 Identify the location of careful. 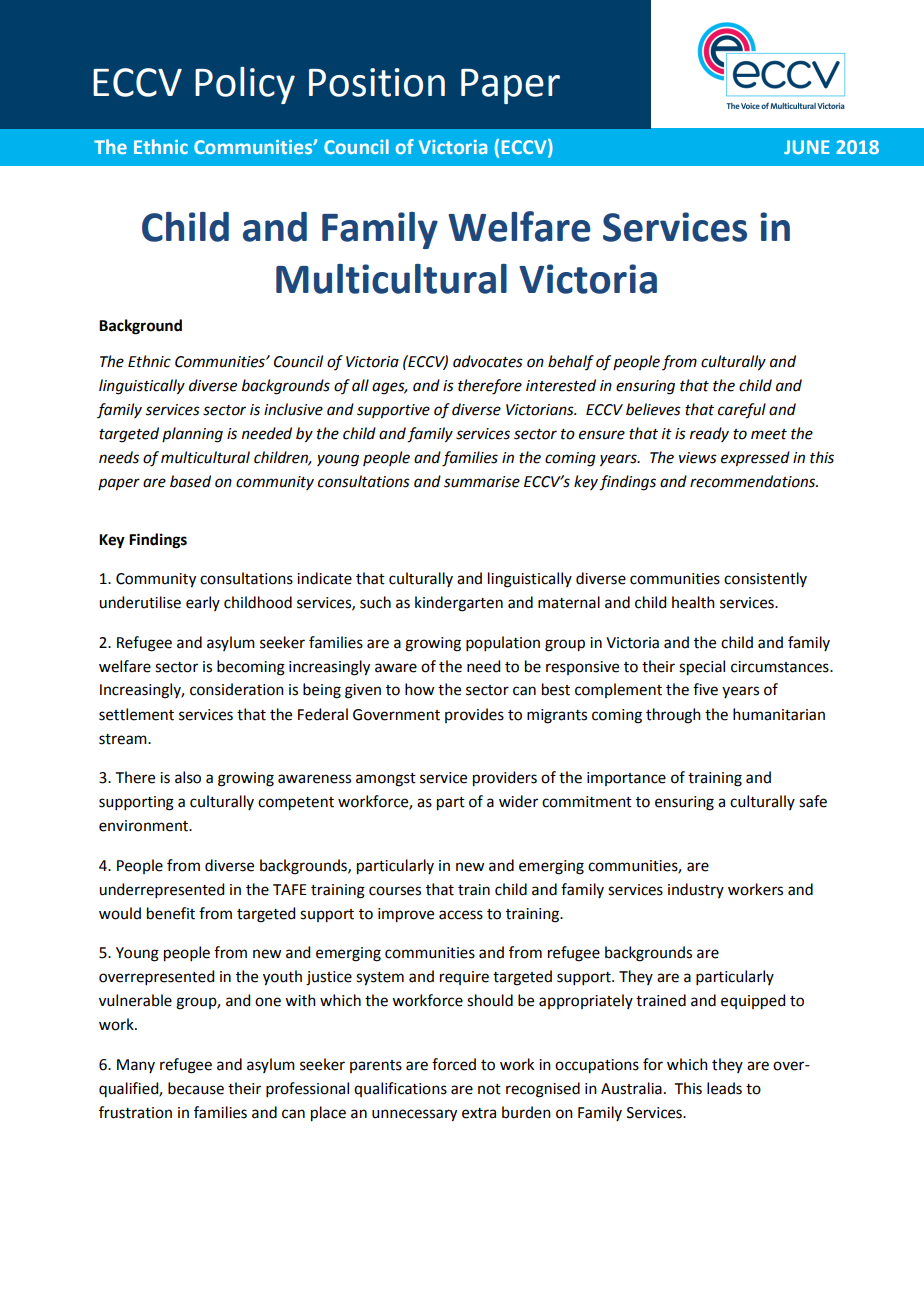
(742, 411).
